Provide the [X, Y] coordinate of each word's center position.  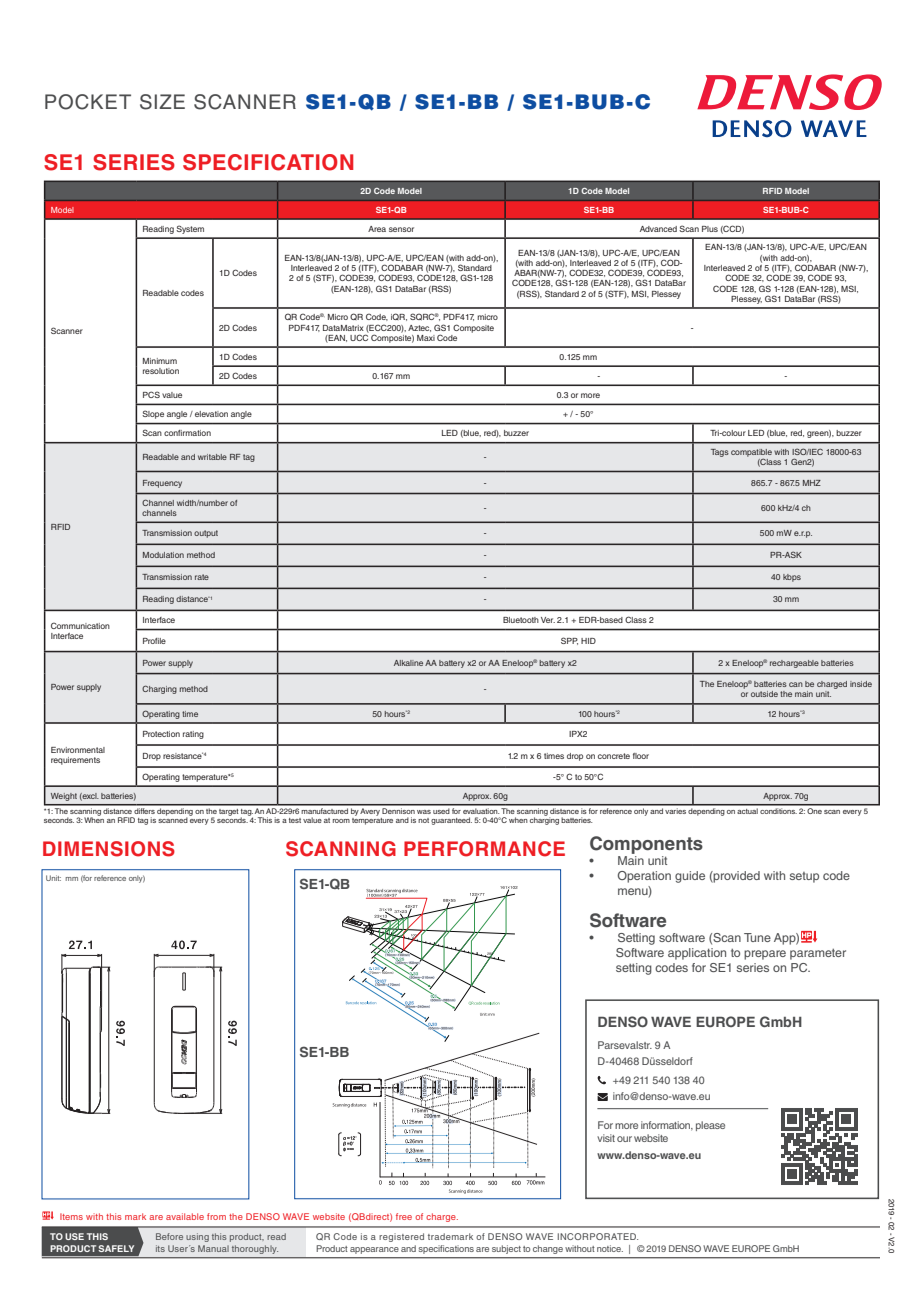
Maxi [426, 338]
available [185, 1216]
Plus [710, 229]
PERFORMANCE [484, 849]
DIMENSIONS [109, 849]
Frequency [162, 484]
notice [610, 1248]
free [404, 1216]
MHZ [812, 483]
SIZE [162, 102]
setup [804, 877]
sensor [401, 229]
